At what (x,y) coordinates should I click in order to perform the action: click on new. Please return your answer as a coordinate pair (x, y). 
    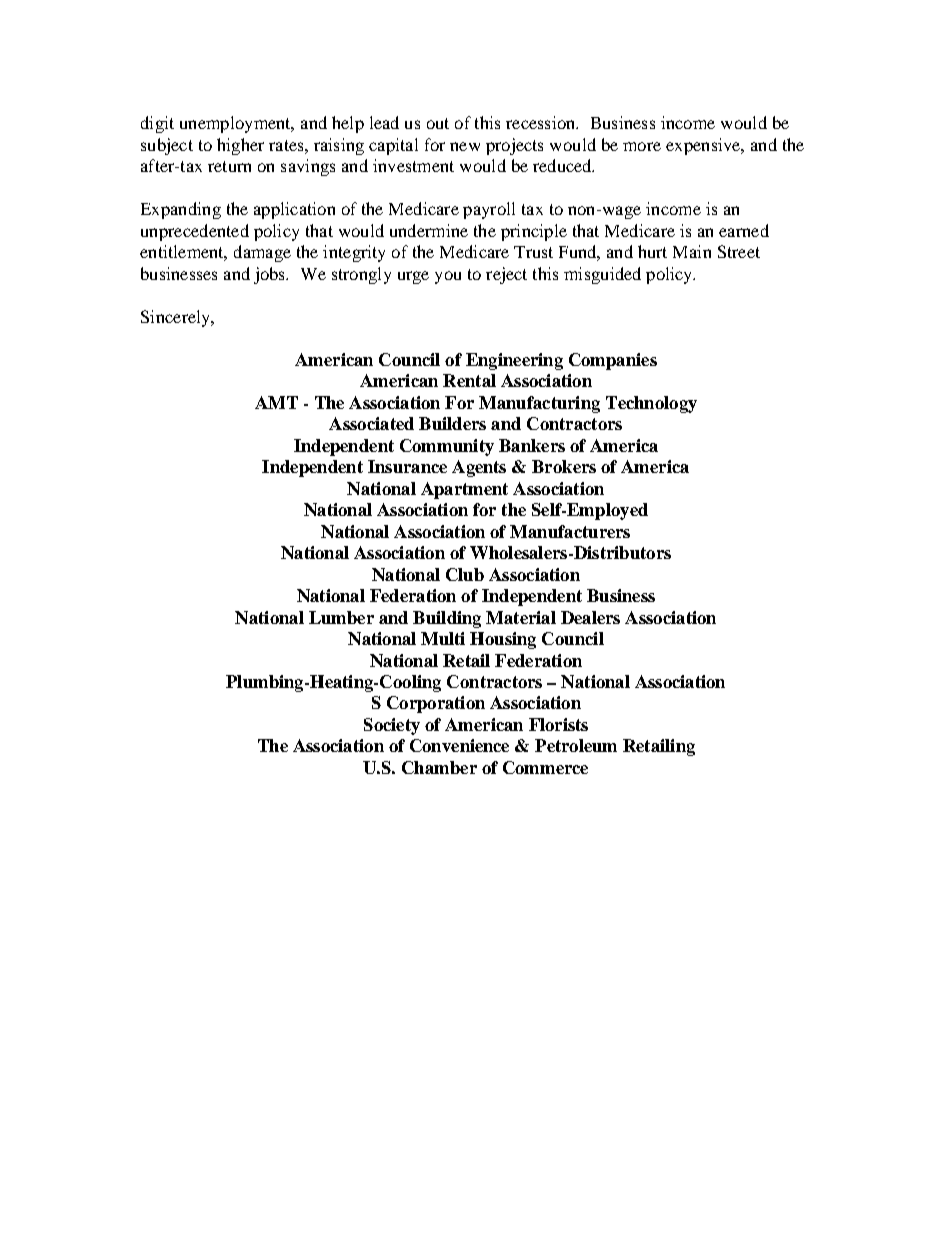
    Looking at the image, I should click on (465, 146).
